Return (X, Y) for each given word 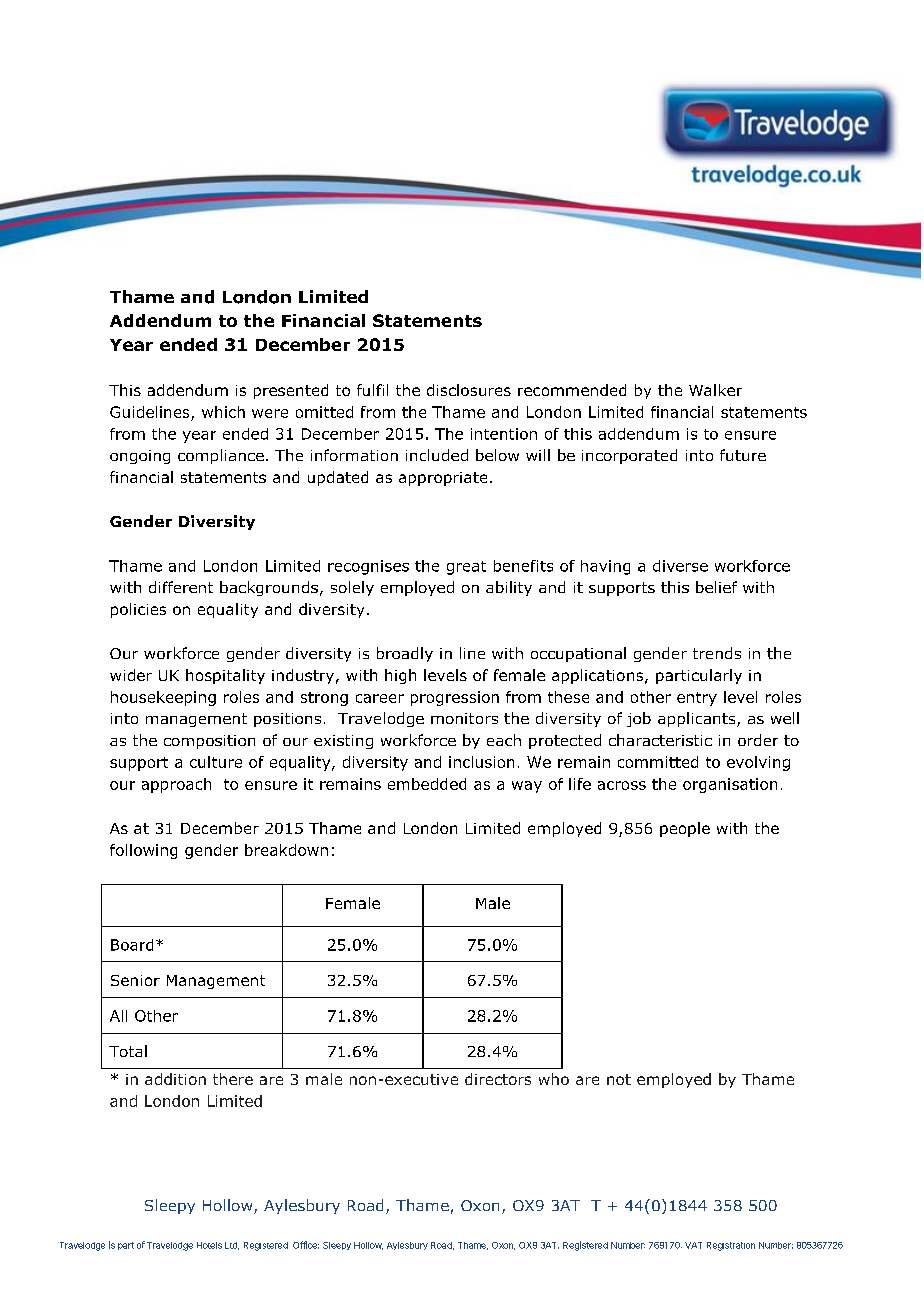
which (223, 412)
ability (509, 588)
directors (498, 1079)
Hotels (209, 1245)
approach (176, 785)
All (118, 1016)
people (685, 829)
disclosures (469, 390)
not (619, 1079)
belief (716, 587)
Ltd (232, 1246)
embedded (427, 784)
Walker (715, 390)
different (181, 587)
